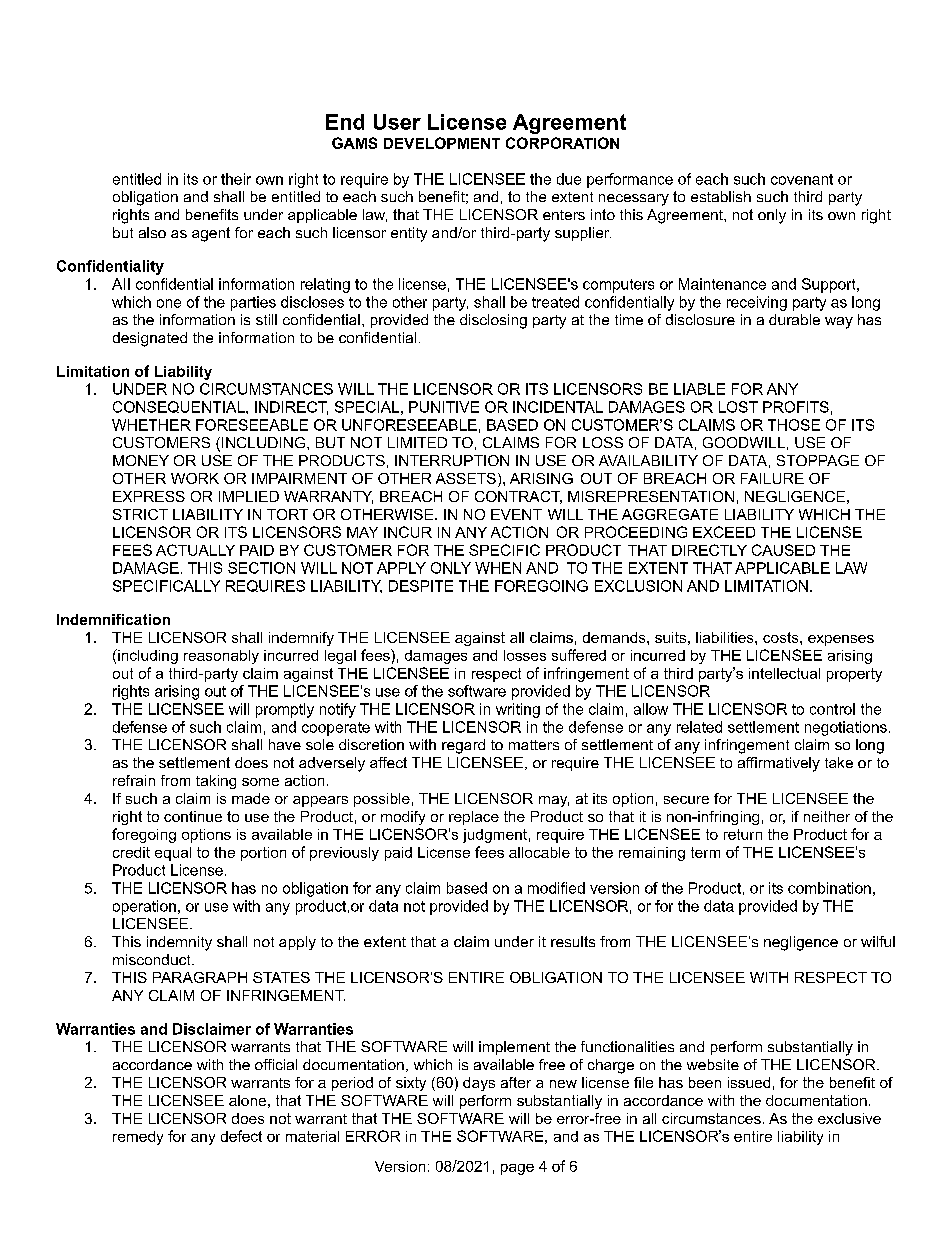 This screenshot has height=1233, width=952. I want to click on their, so click(236, 179).
